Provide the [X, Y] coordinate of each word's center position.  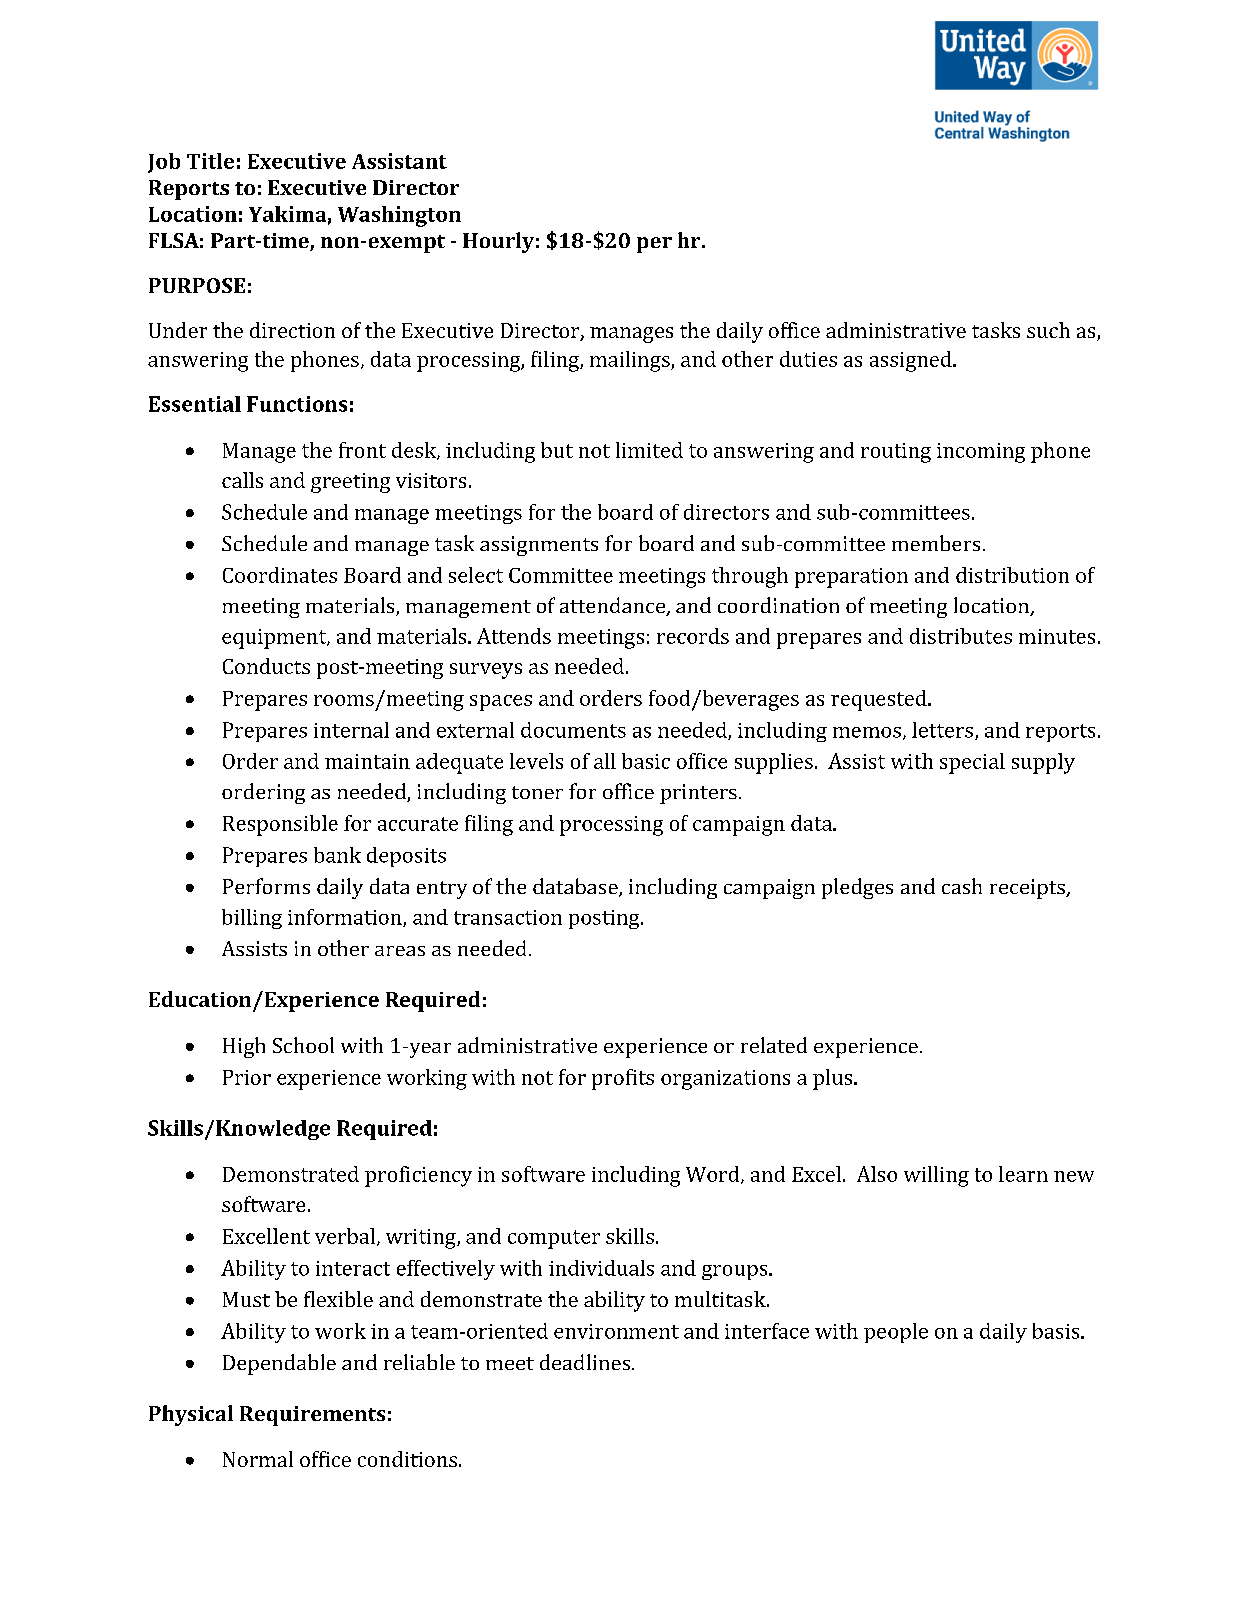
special [972, 763]
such [1048, 330]
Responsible [280, 825]
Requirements [312, 1416]
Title [210, 161]
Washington [399, 216]
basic [646, 761]
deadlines [586, 1362]
